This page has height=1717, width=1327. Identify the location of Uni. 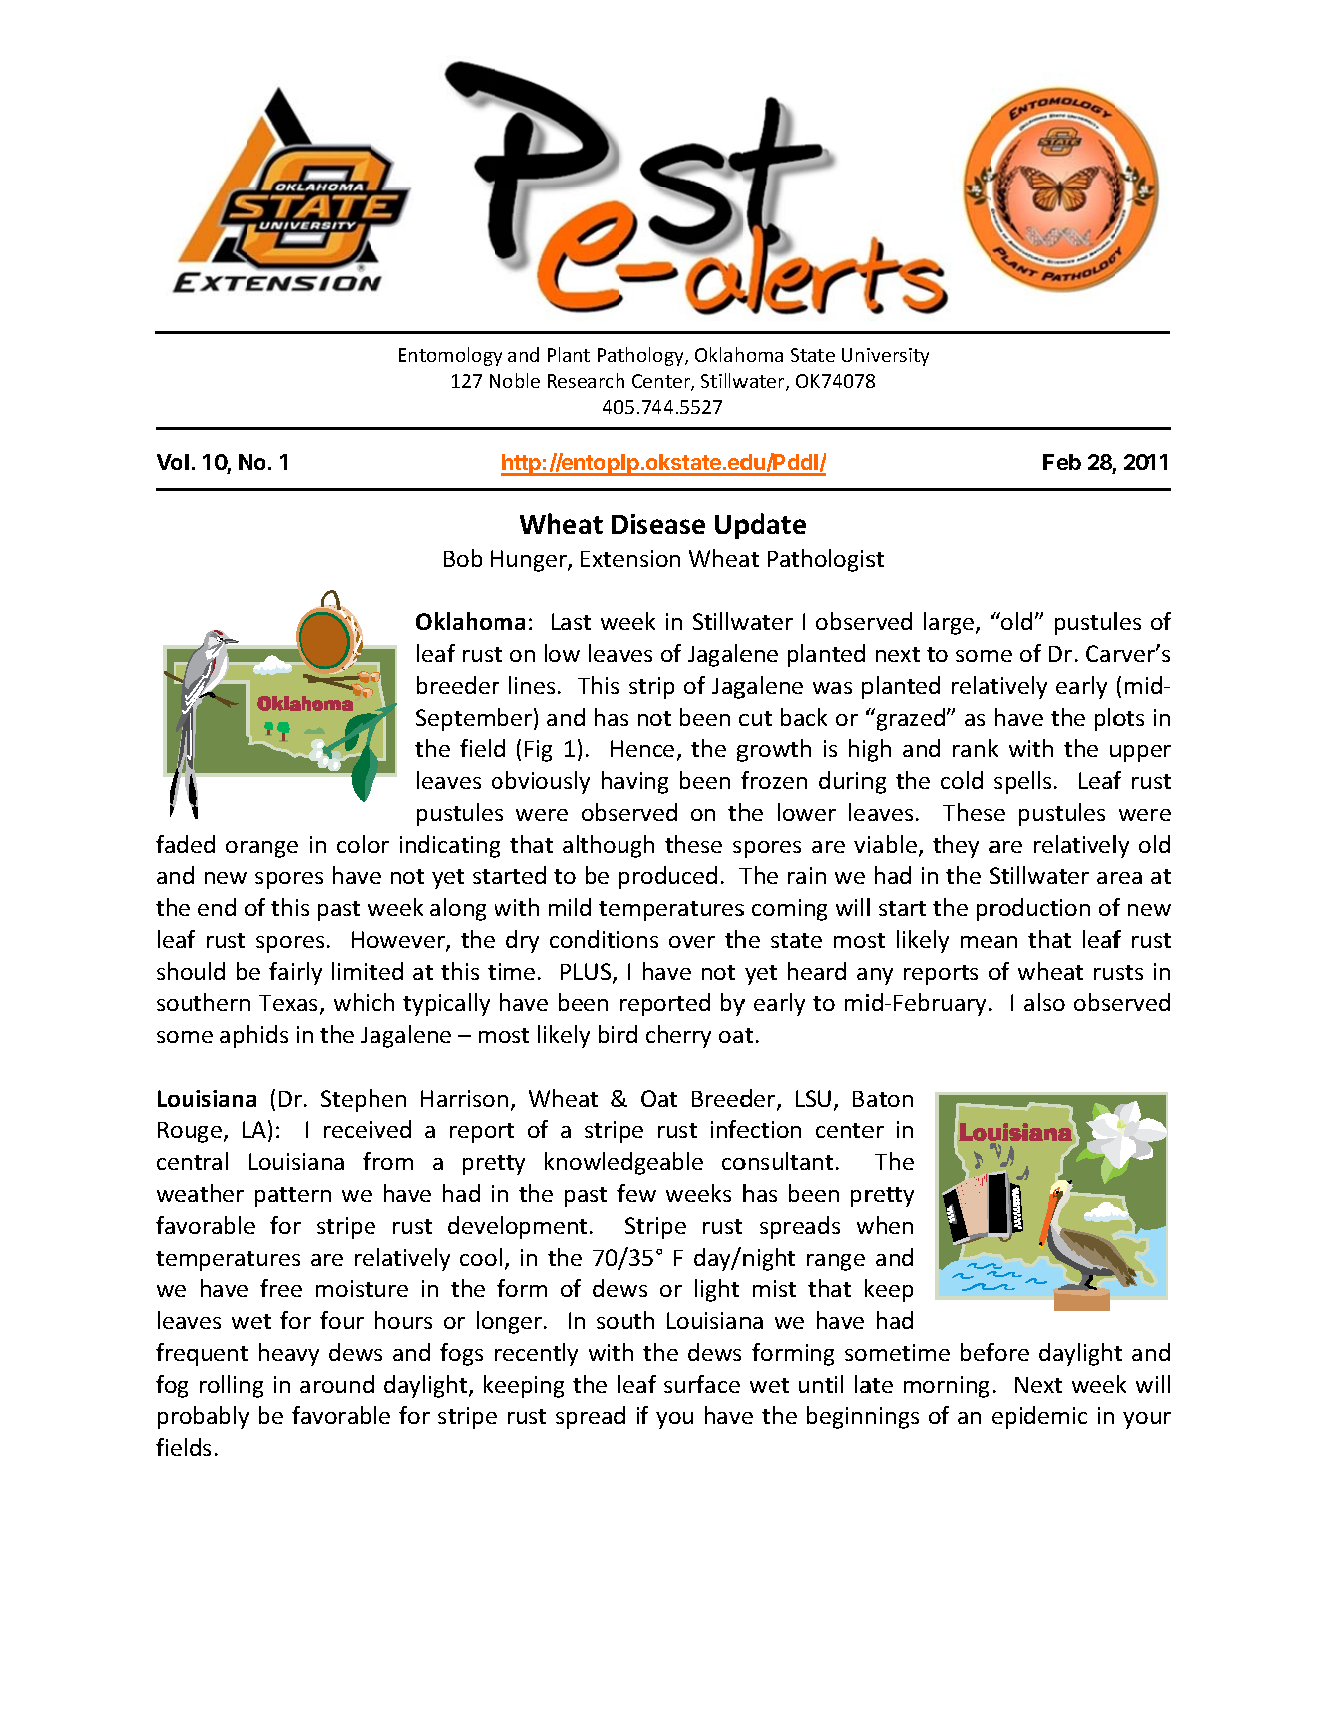
(857, 355).
